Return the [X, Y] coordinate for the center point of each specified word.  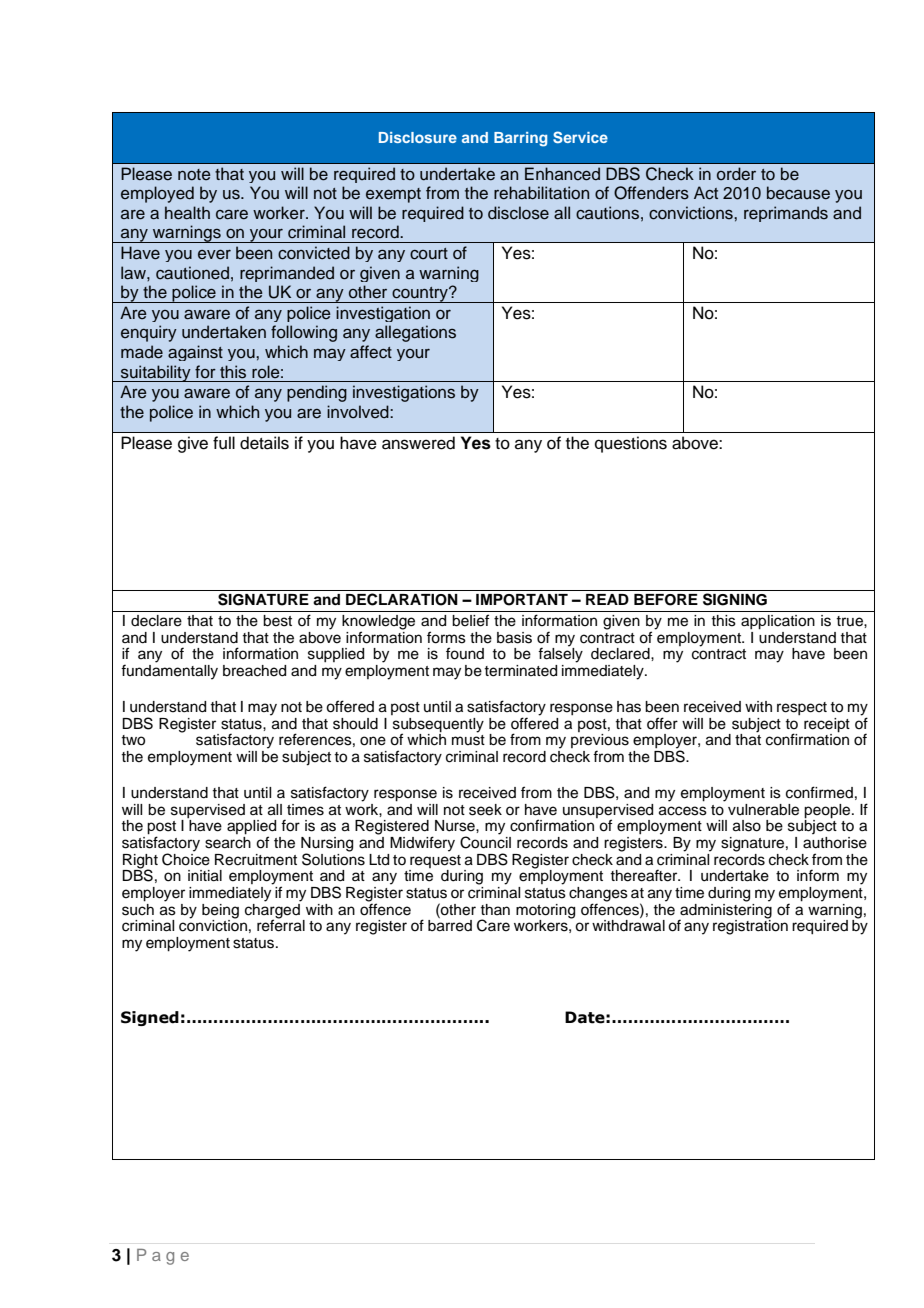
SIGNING [735, 599]
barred [450, 926]
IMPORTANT [522, 600]
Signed [150, 1018]
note [194, 175]
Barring [520, 139]
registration [750, 926]
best [277, 621]
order [736, 174]
